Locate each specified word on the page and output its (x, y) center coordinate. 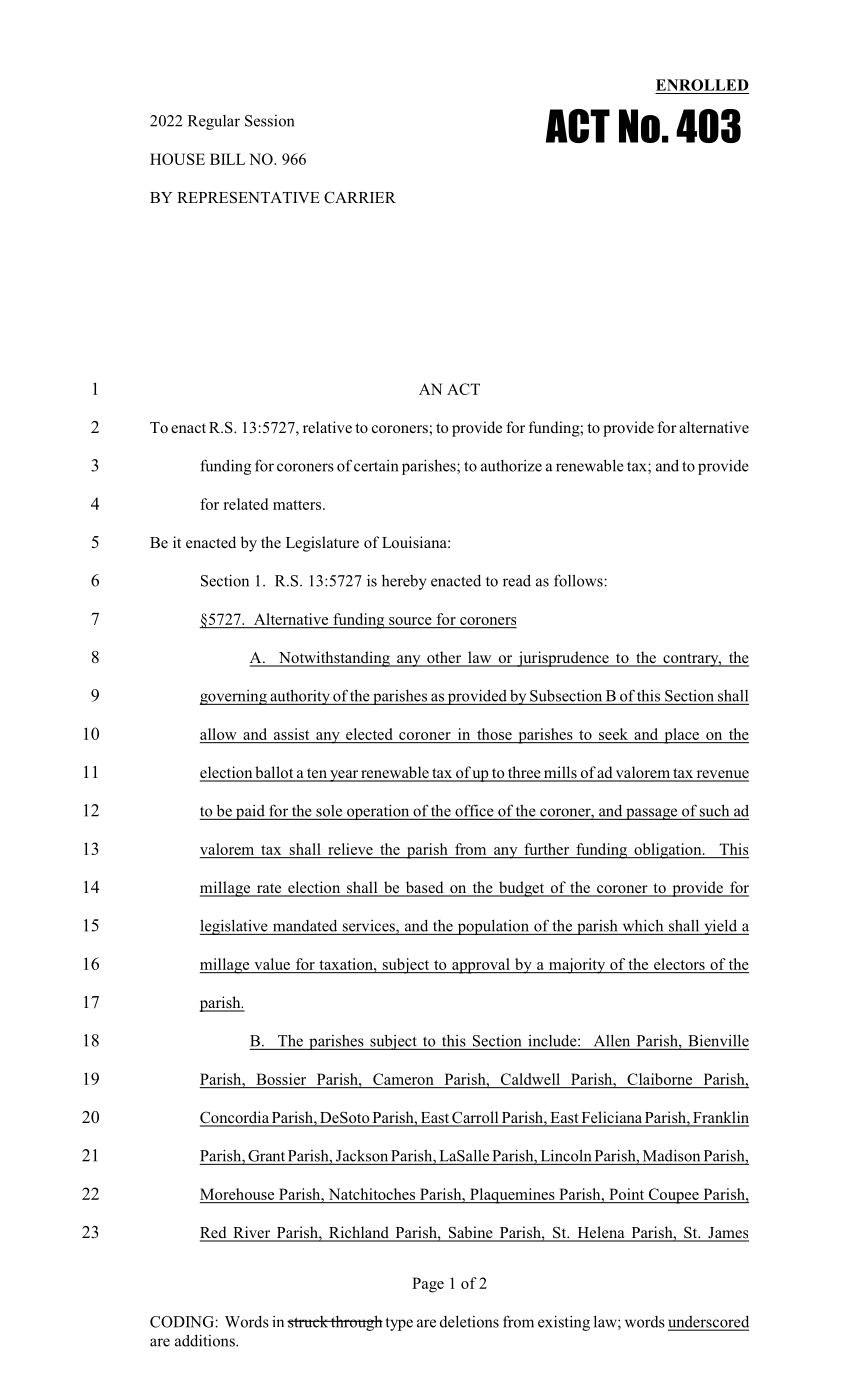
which (643, 925)
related (245, 504)
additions (206, 1340)
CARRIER (360, 197)
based (424, 888)
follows (579, 580)
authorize (511, 466)
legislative (234, 927)
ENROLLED (702, 85)
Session (269, 121)
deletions (469, 1321)
